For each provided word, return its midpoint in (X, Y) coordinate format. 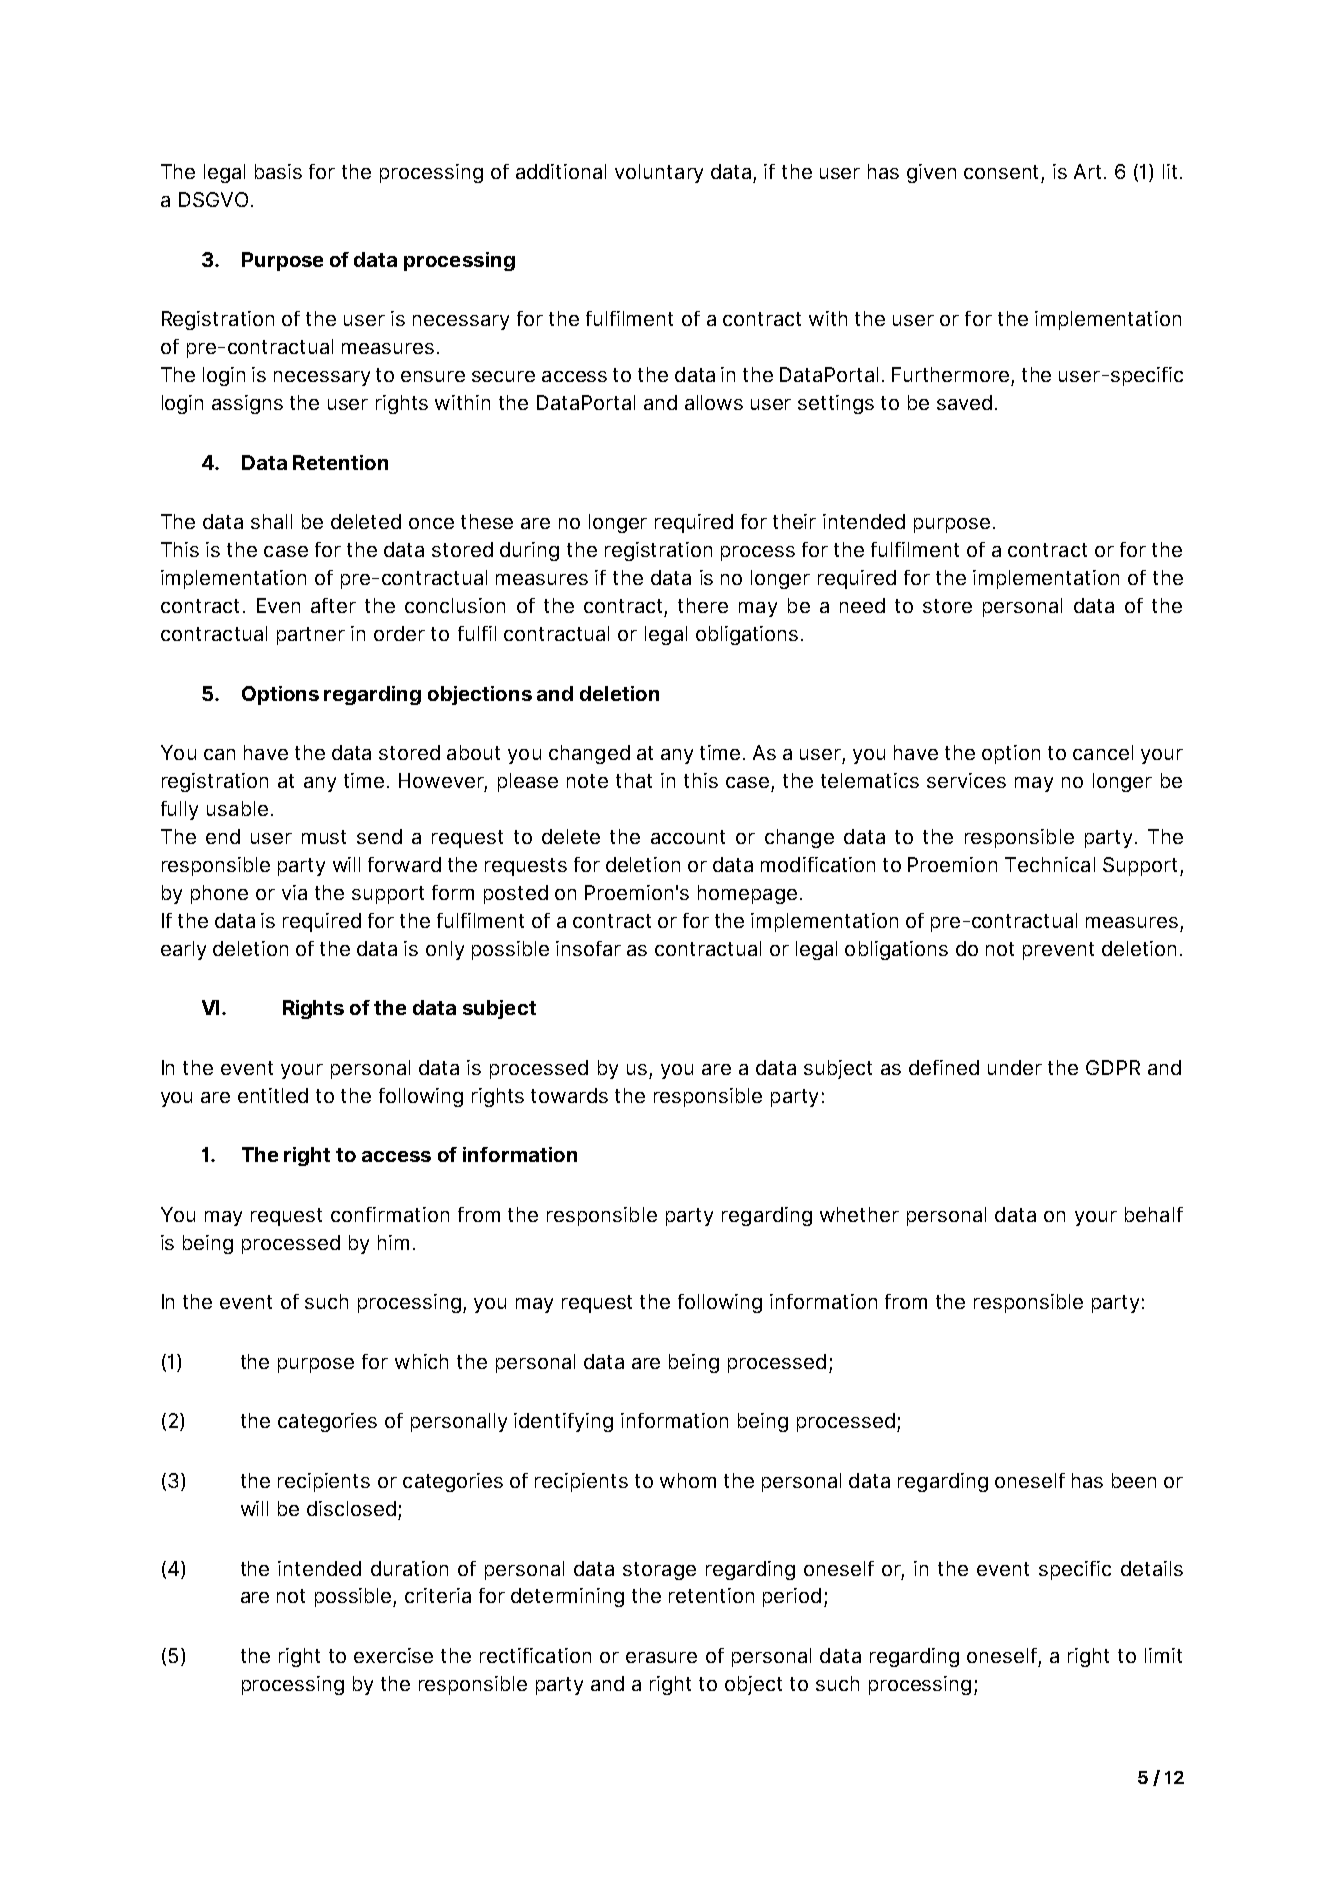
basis (278, 171)
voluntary (659, 173)
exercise (393, 1655)
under (1015, 1067)
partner (311, 636)
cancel (1103, 752)
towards (569, 1095)
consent (1001, 172)
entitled (273, 1095)
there (703, 605)
